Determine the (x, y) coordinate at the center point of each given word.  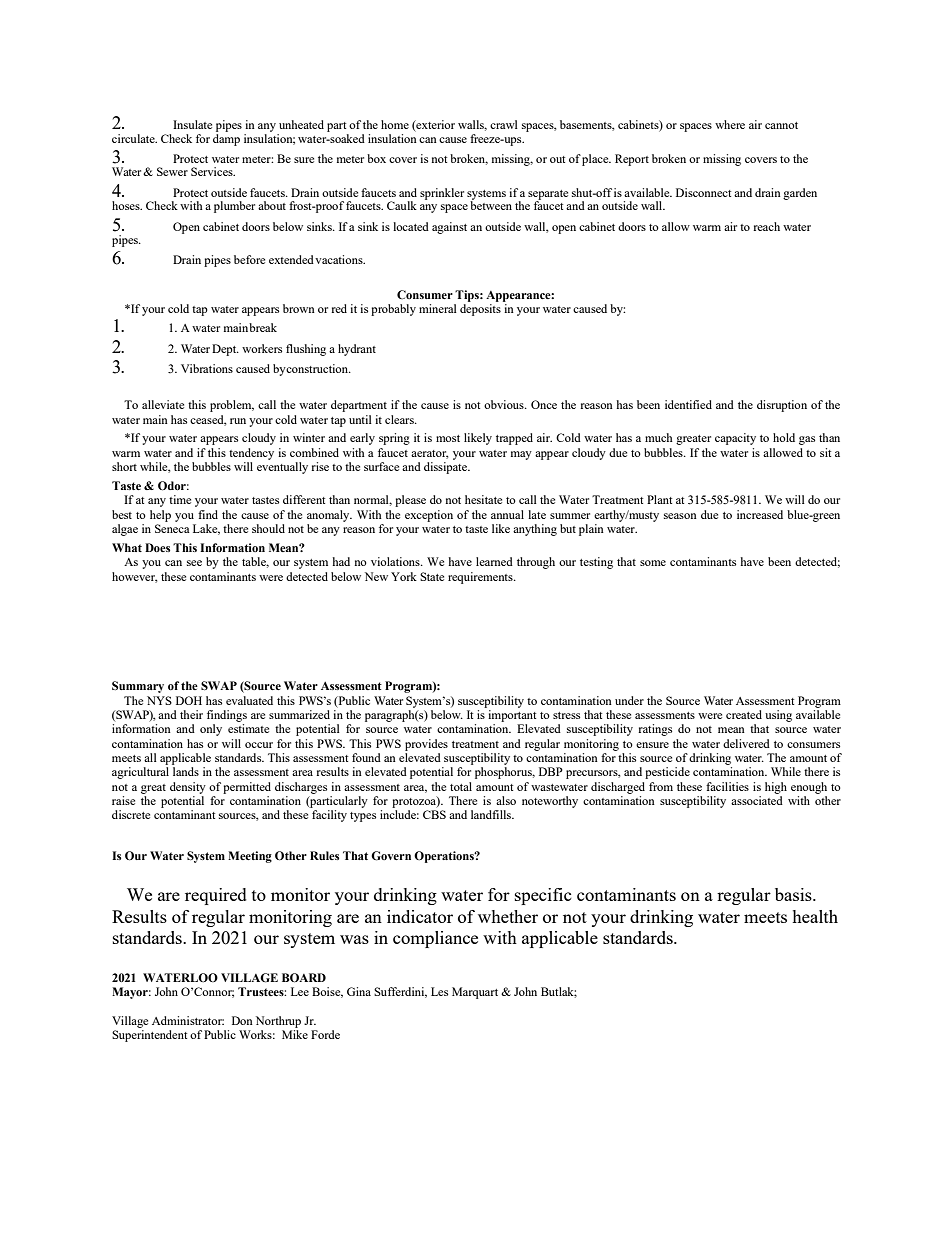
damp (226, 140)
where (730, 124)
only (211, 730)
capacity (735, 439)
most (448, 438)
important (512, 716)
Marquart (475, 993)
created (744, 714)
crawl (504, 124)
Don (242, 1020)
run (238, 421)
